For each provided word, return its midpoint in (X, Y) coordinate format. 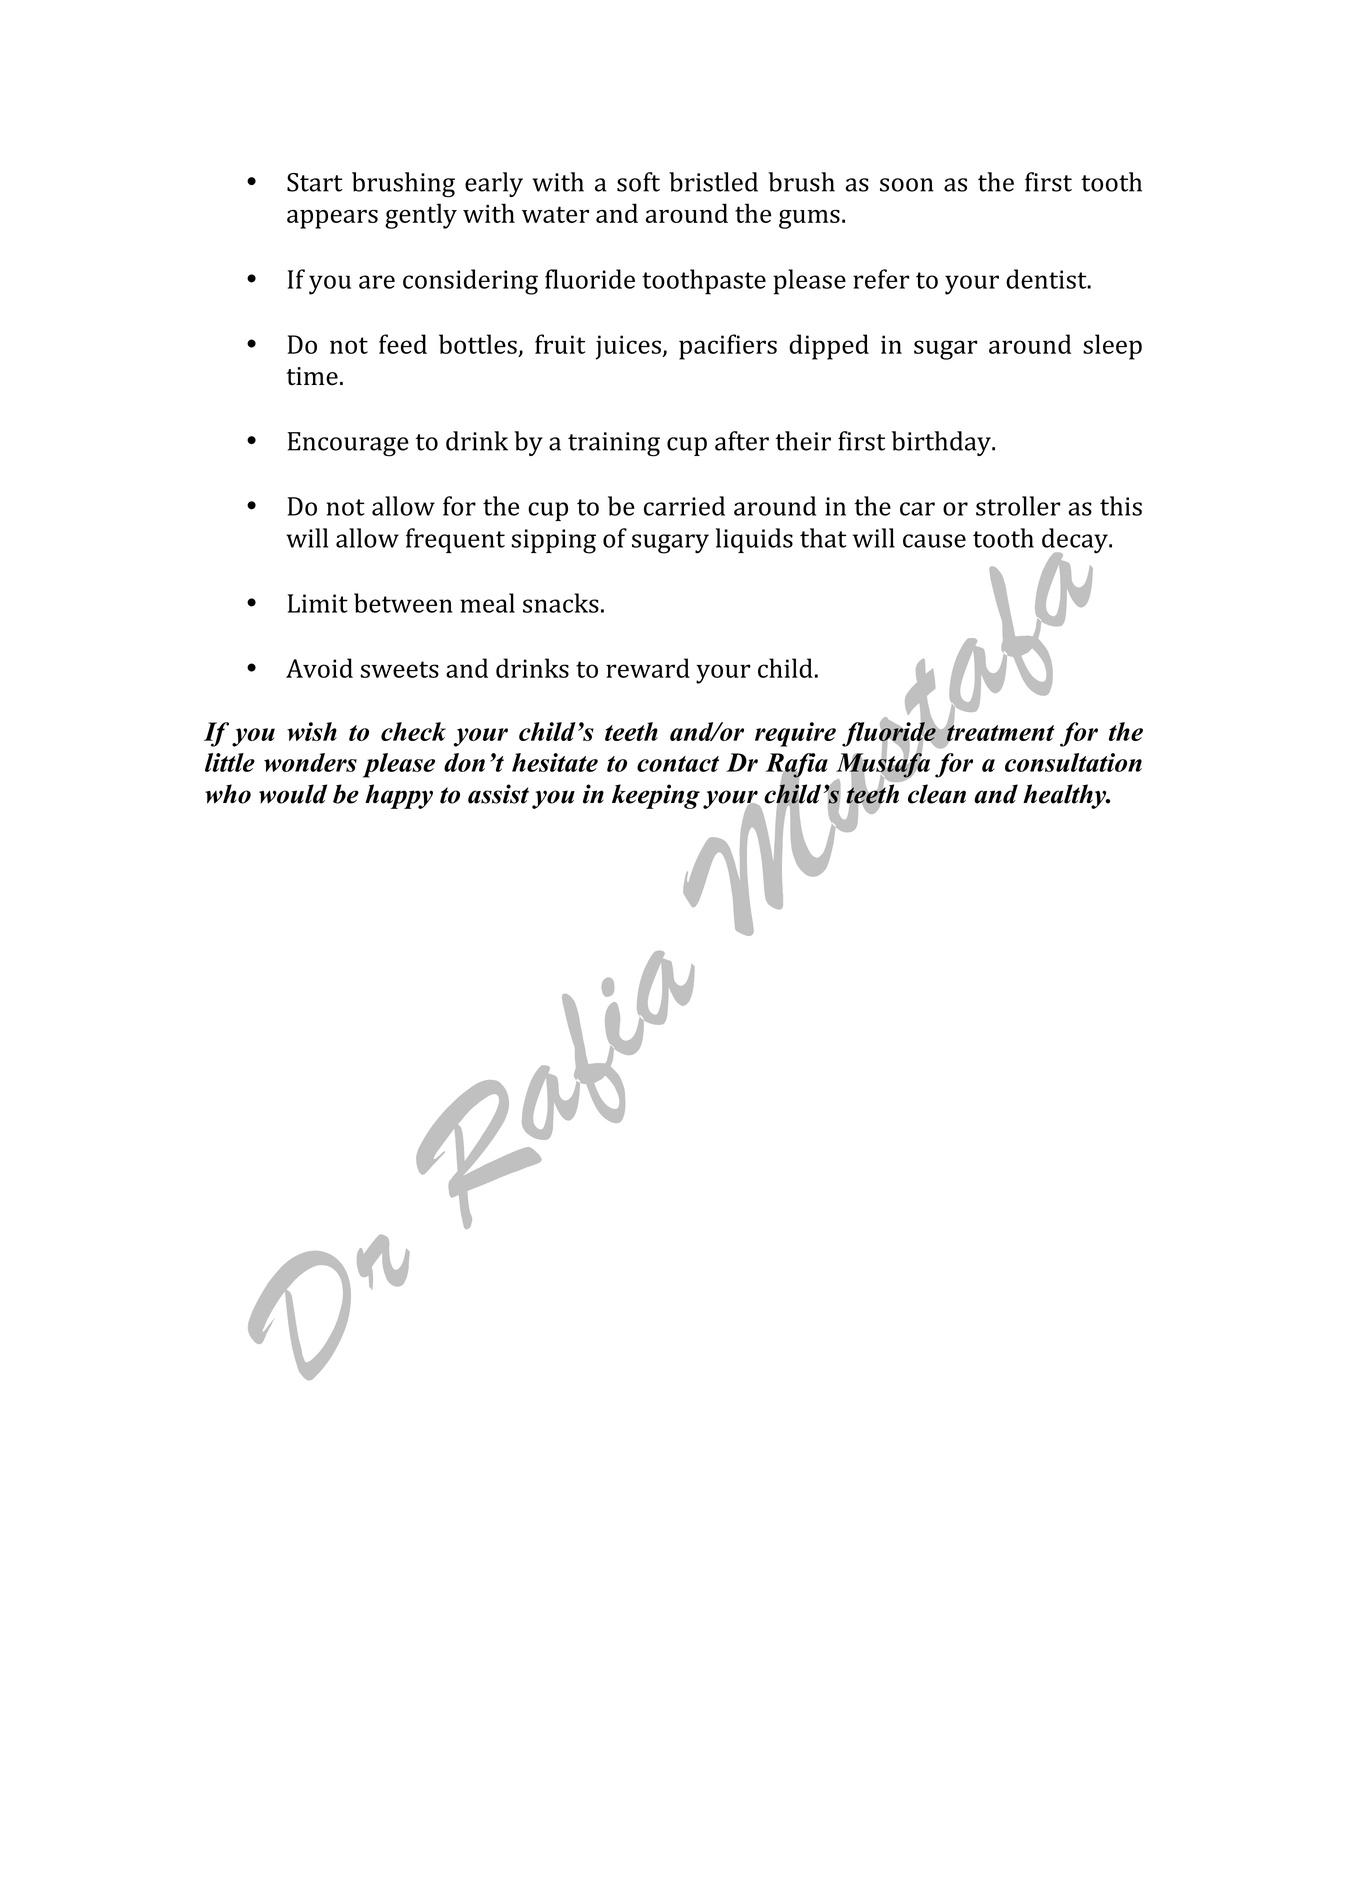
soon (907, 185)
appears (332, 219)
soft (638, 182)
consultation (1073, 762)
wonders (310, 762)
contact (678, 764)
